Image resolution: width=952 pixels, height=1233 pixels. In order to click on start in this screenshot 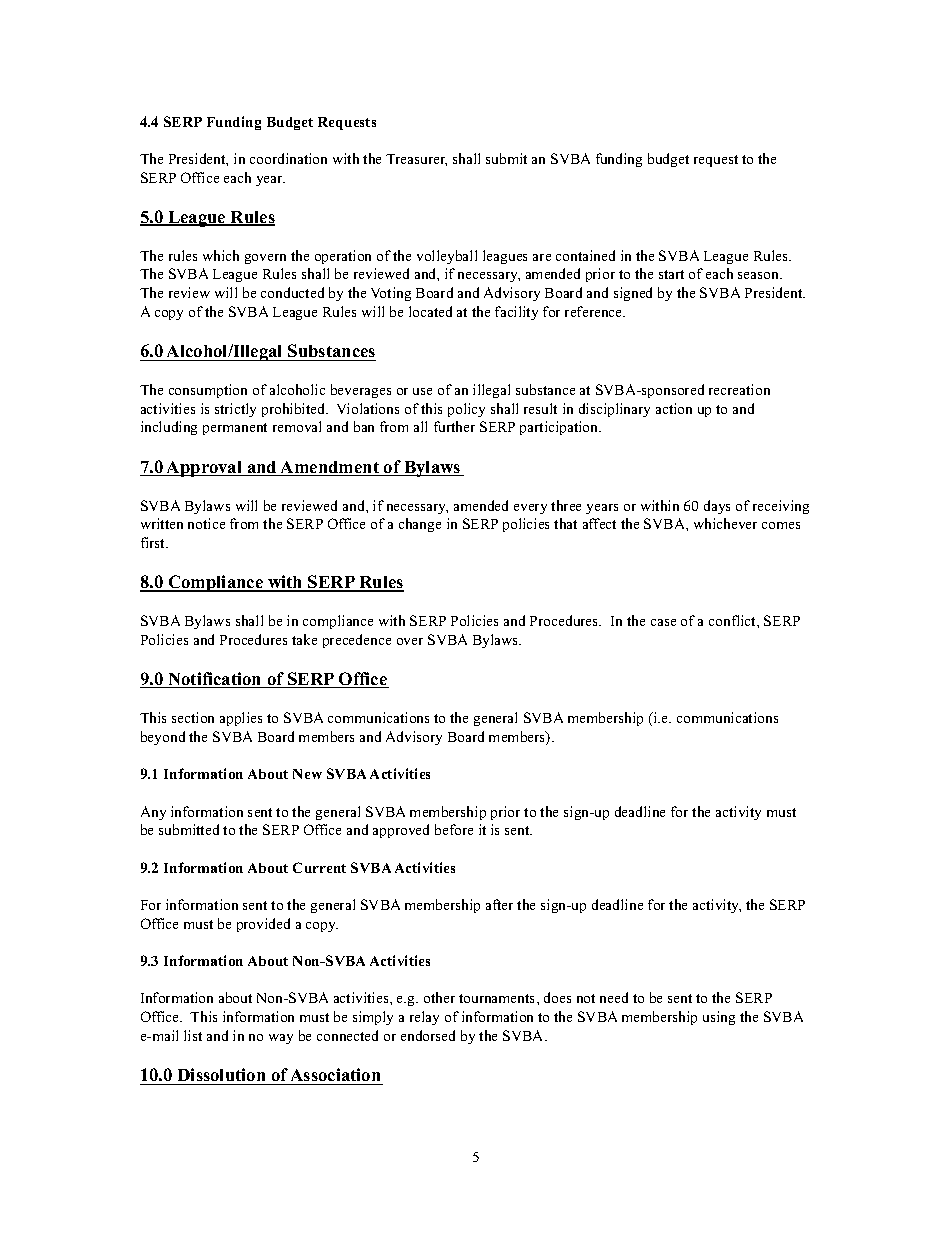, I will do `click(671, 274)`.
